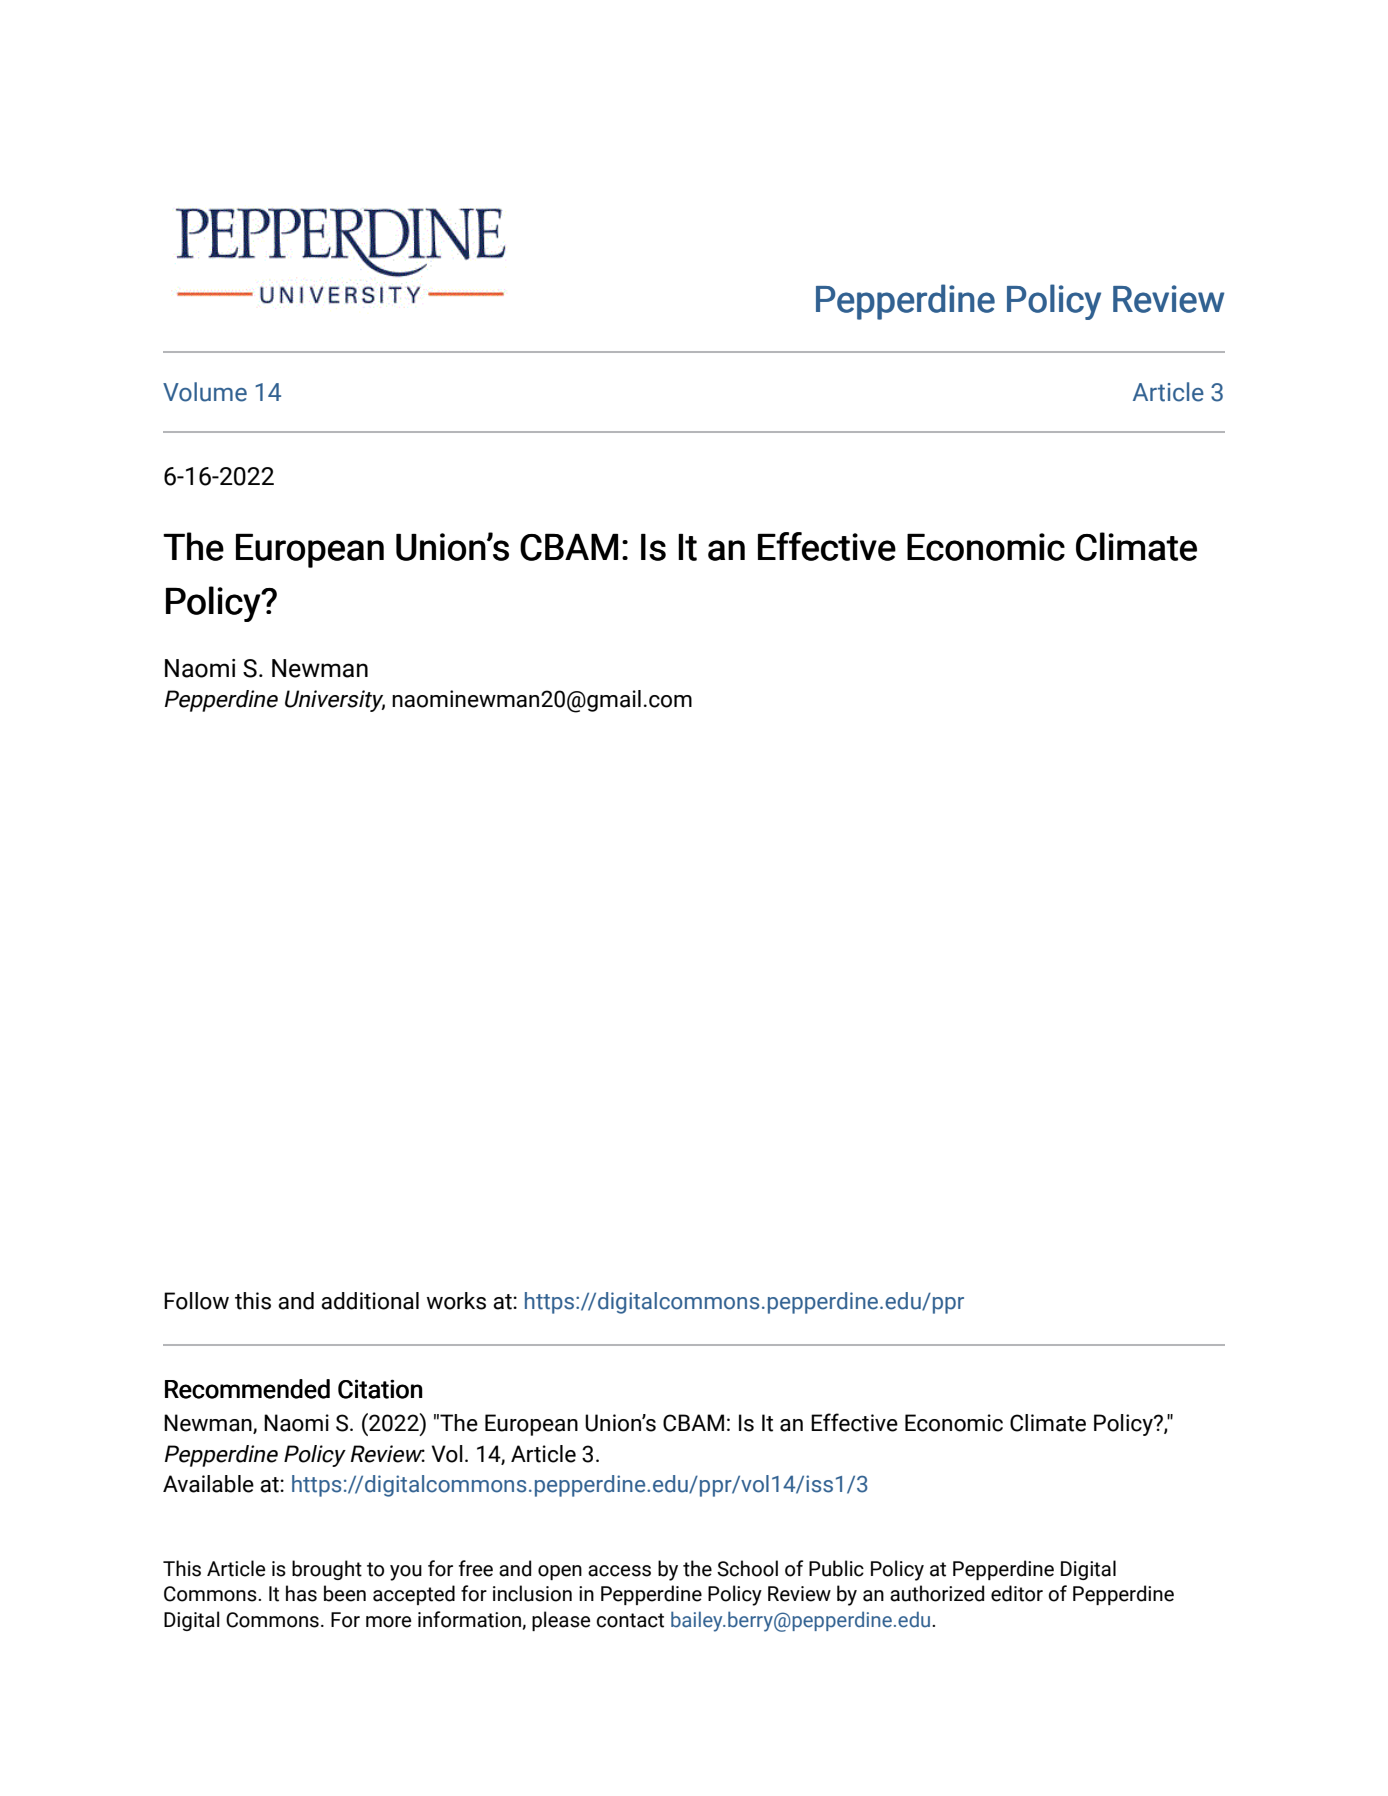 Image resolution: width=1388 pixels, height=1796 pixels. Describe the element at coordinates (205, 392) in the document. I see `Volume` at that location.
